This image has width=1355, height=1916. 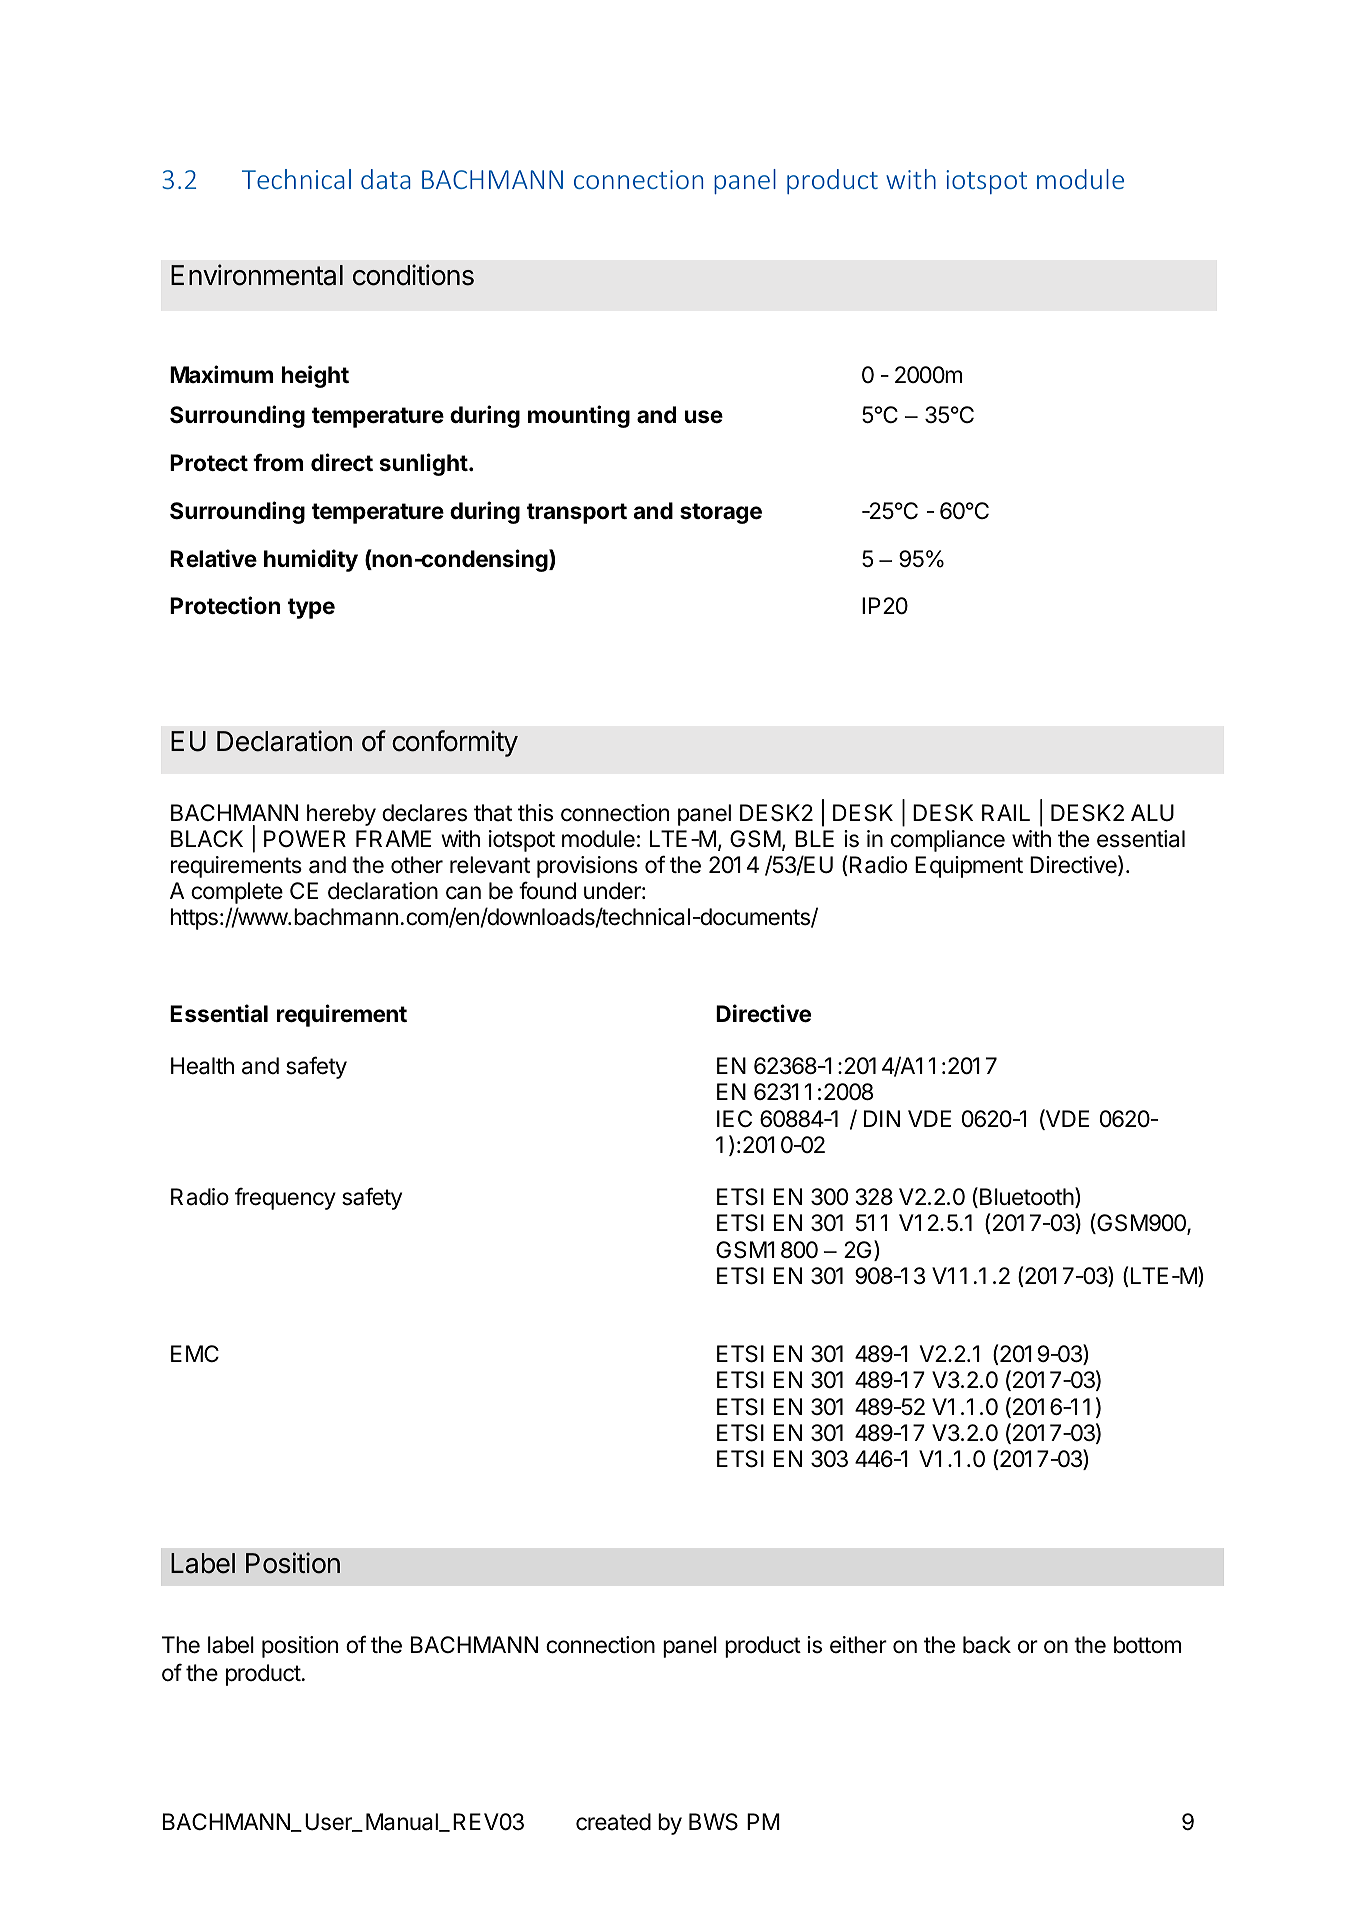 What do you see at coordinates (969, 867) in the image?
I see `Equipment` at bounding box center [969, 867].
